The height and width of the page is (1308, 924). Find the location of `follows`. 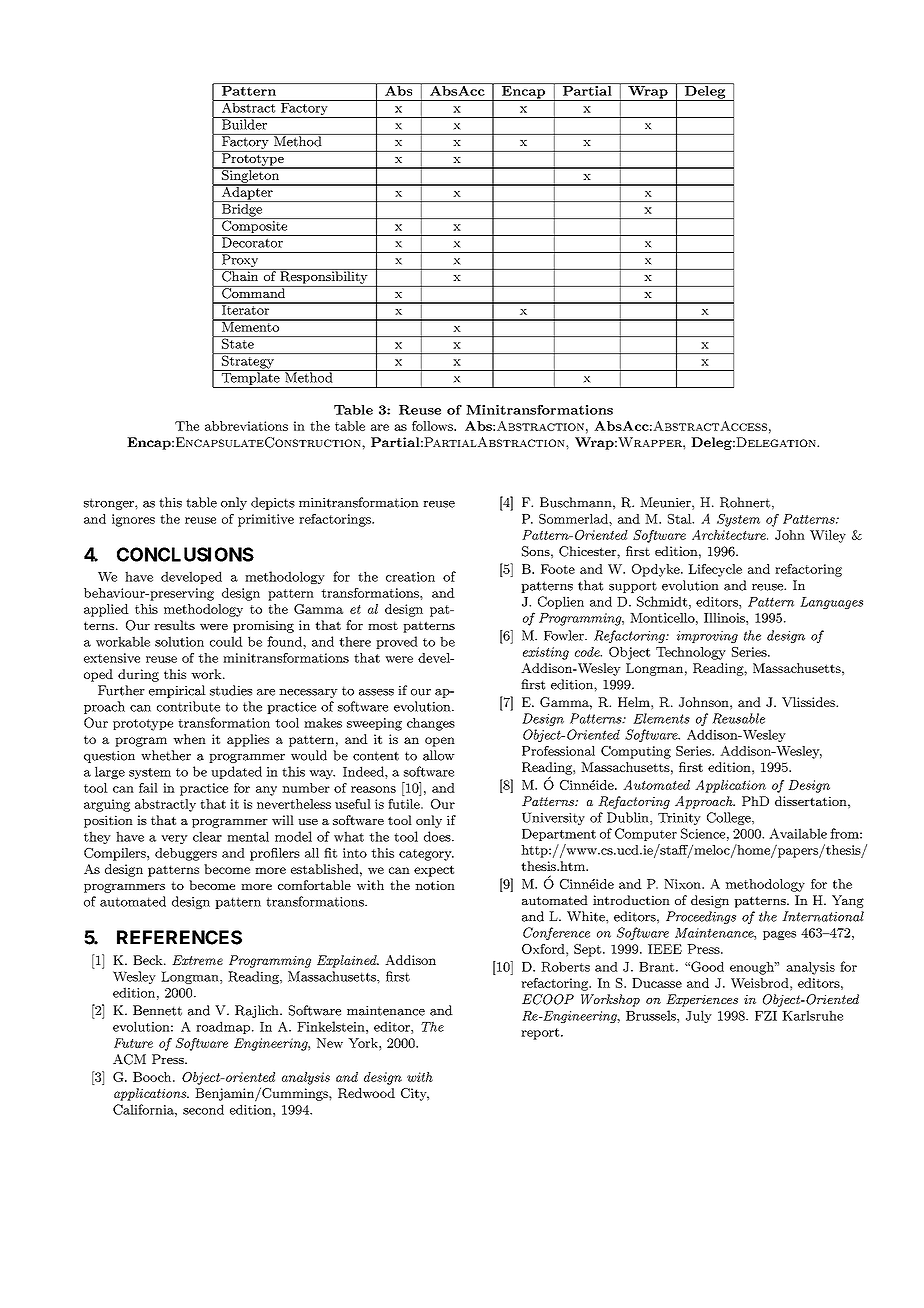

follows is located at coordinates (433, 426).
